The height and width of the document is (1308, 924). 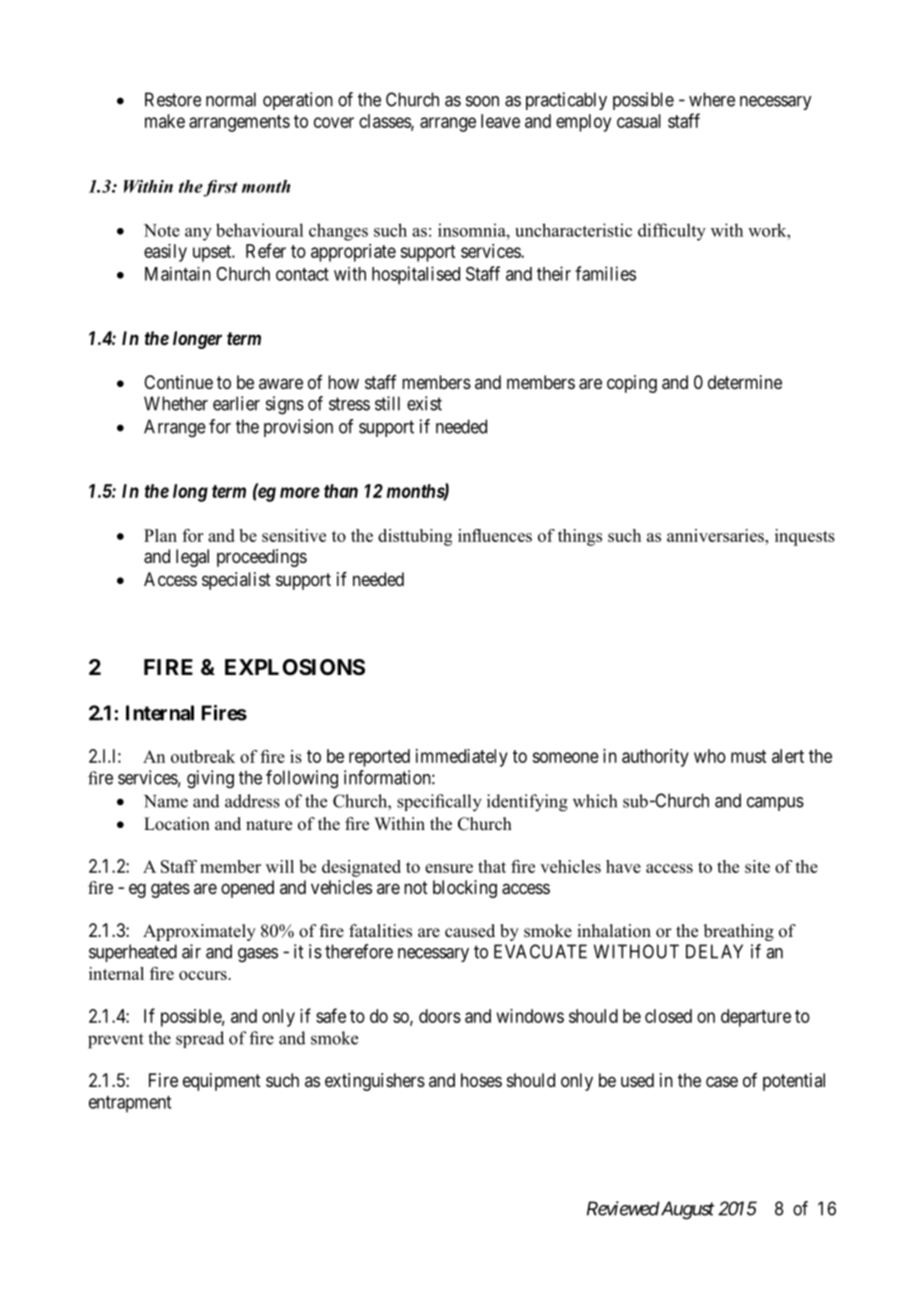 What do you see at coordinates (482, 101) in the document?
I see `soon` at bounding box center [482, 101].
